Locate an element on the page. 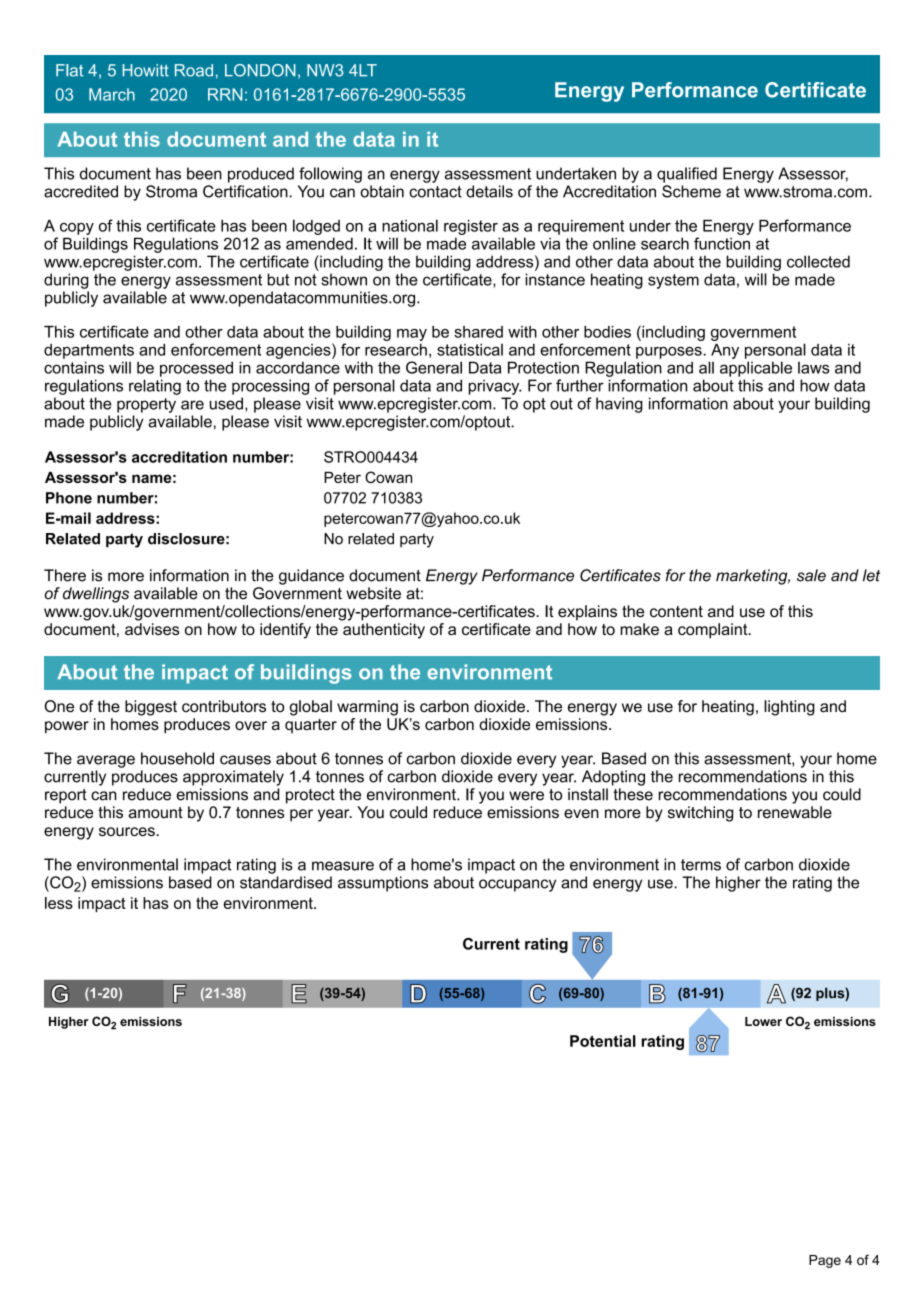 Image resolution: width=924 pixels, height=1308 pixels. March is located at coordinates (112, 94).
